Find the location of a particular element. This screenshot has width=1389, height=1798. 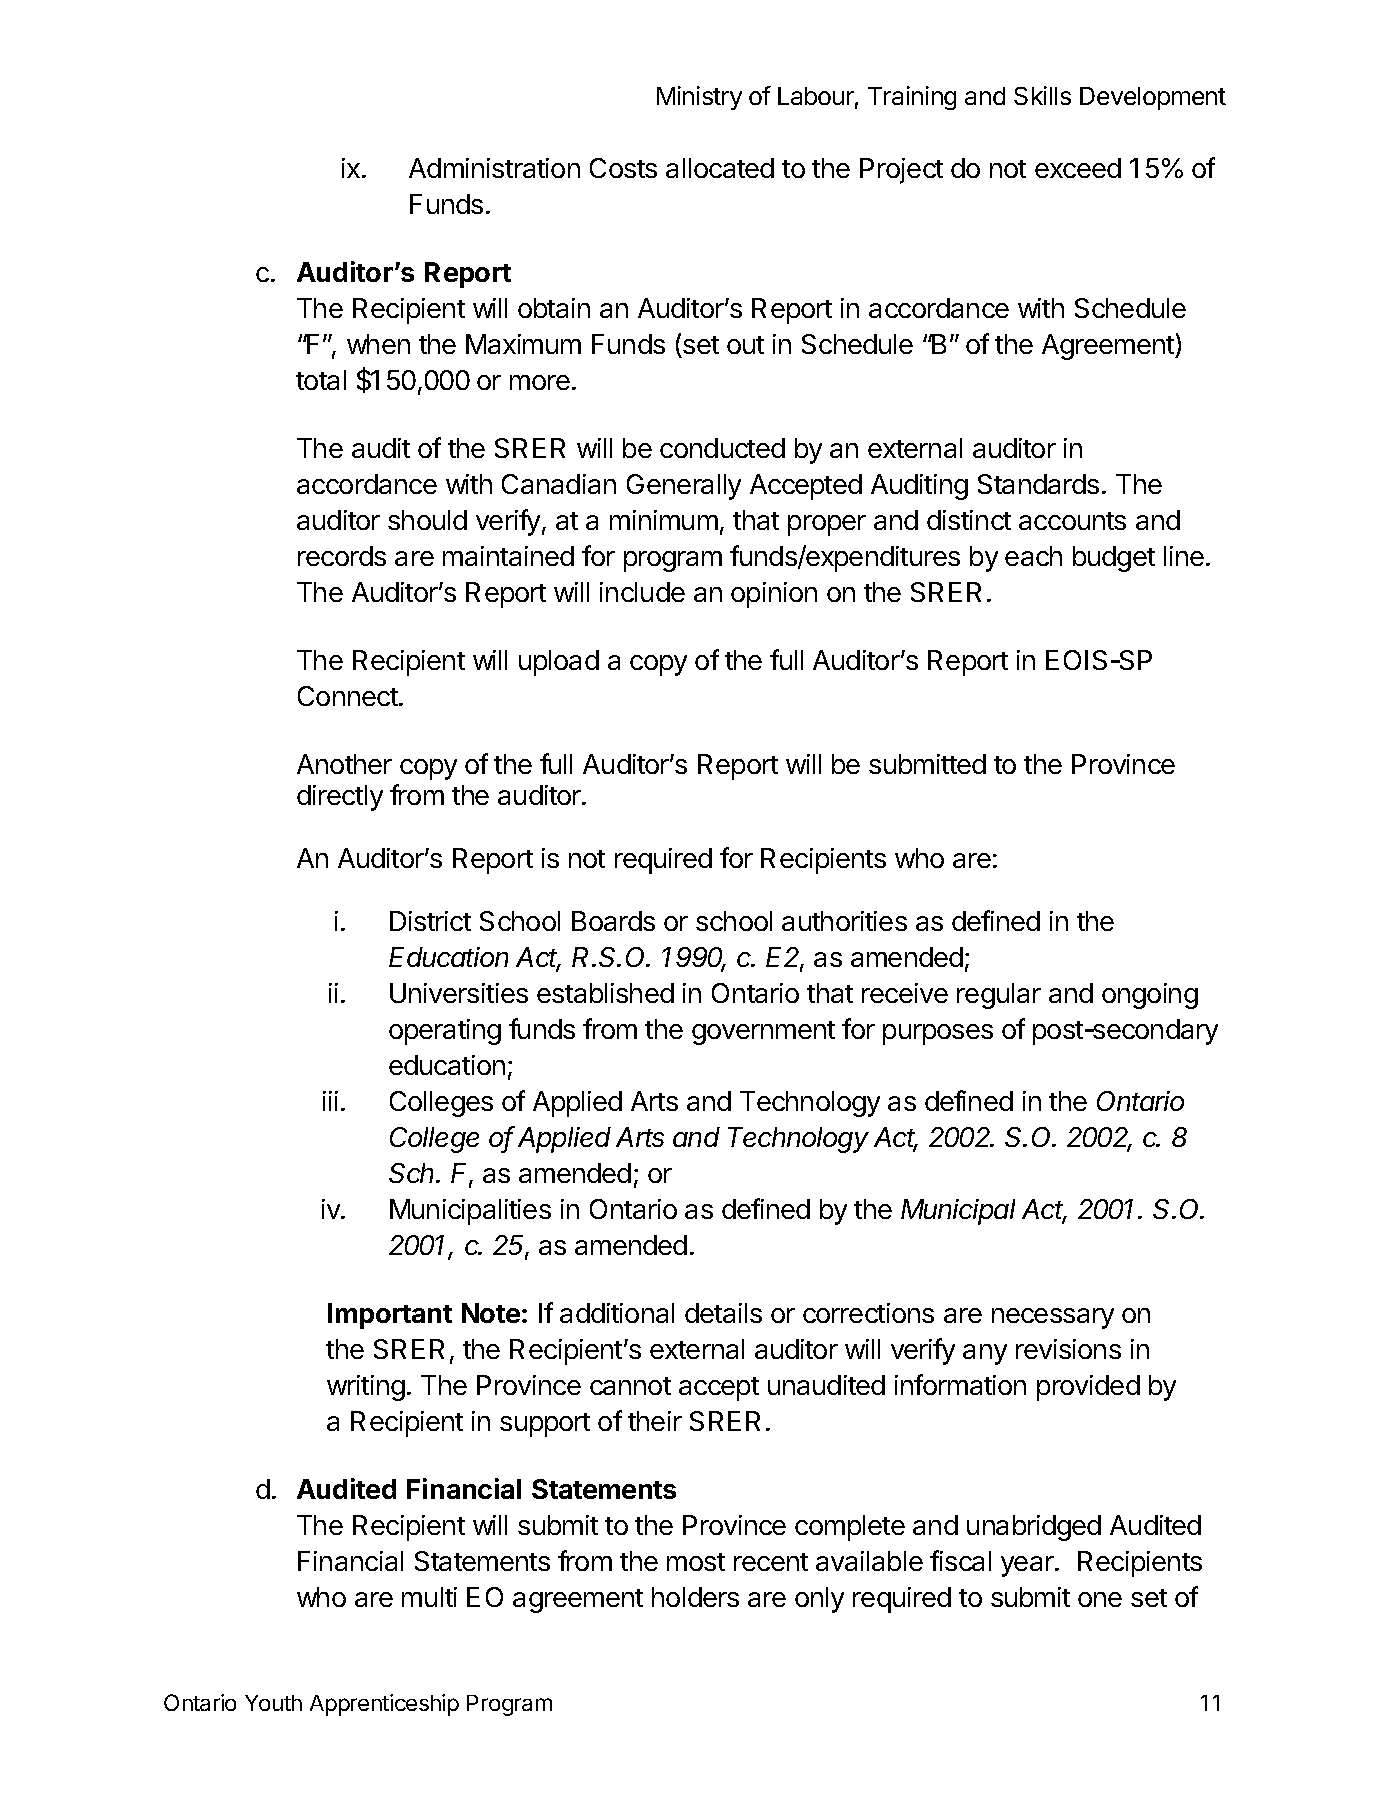

exceed is located at coordinates (1078, 168).
